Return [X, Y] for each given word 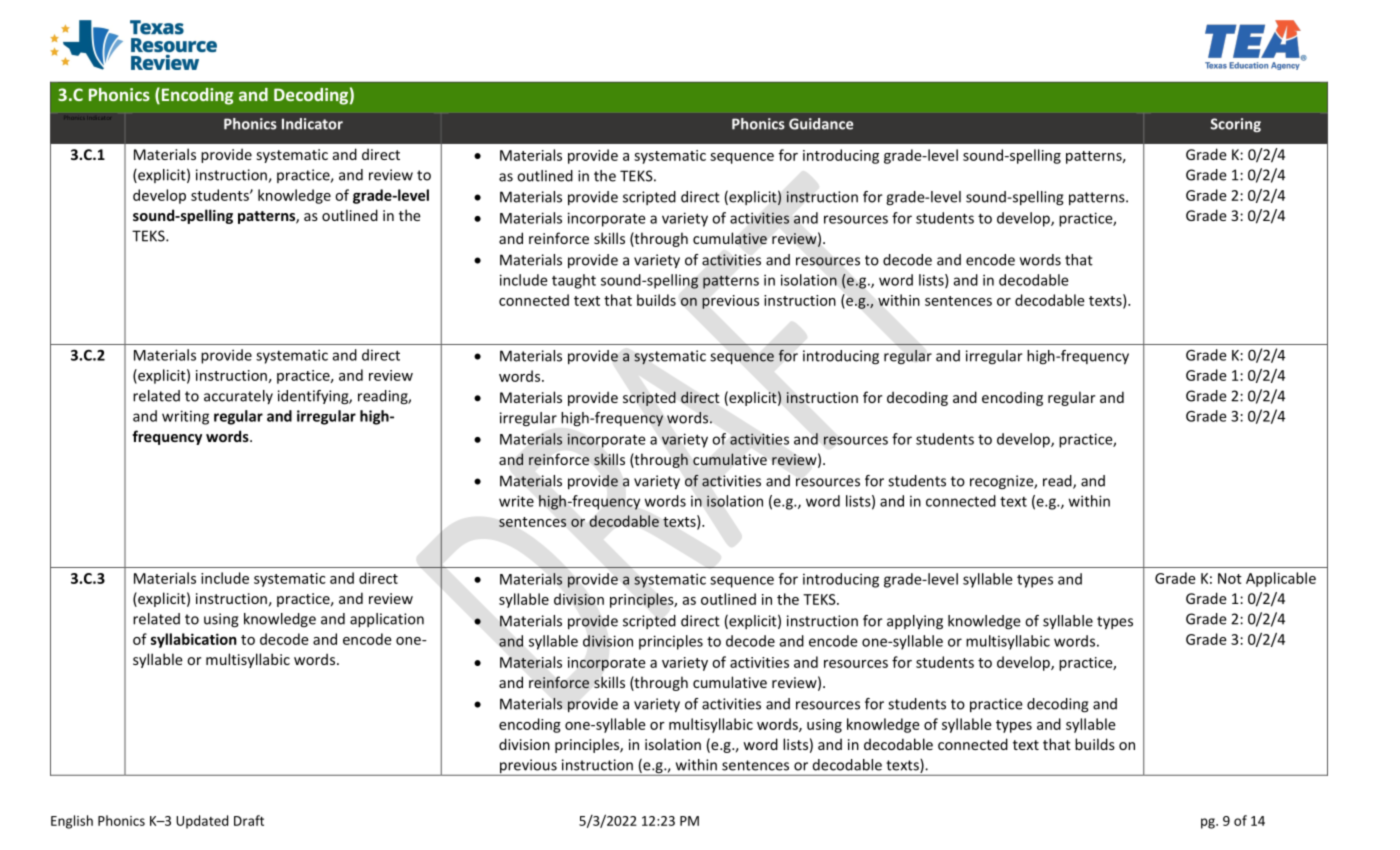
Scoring [1236, 125]
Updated [202, 822]
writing [185, 417]
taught [574, 281]
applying [915, 622]
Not [1230, 578]
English [72, 822]
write [516, 501]
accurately [238, 397]
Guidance [821, 124]
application [387, 620]
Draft [249, 820]
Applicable [1281, 579]
